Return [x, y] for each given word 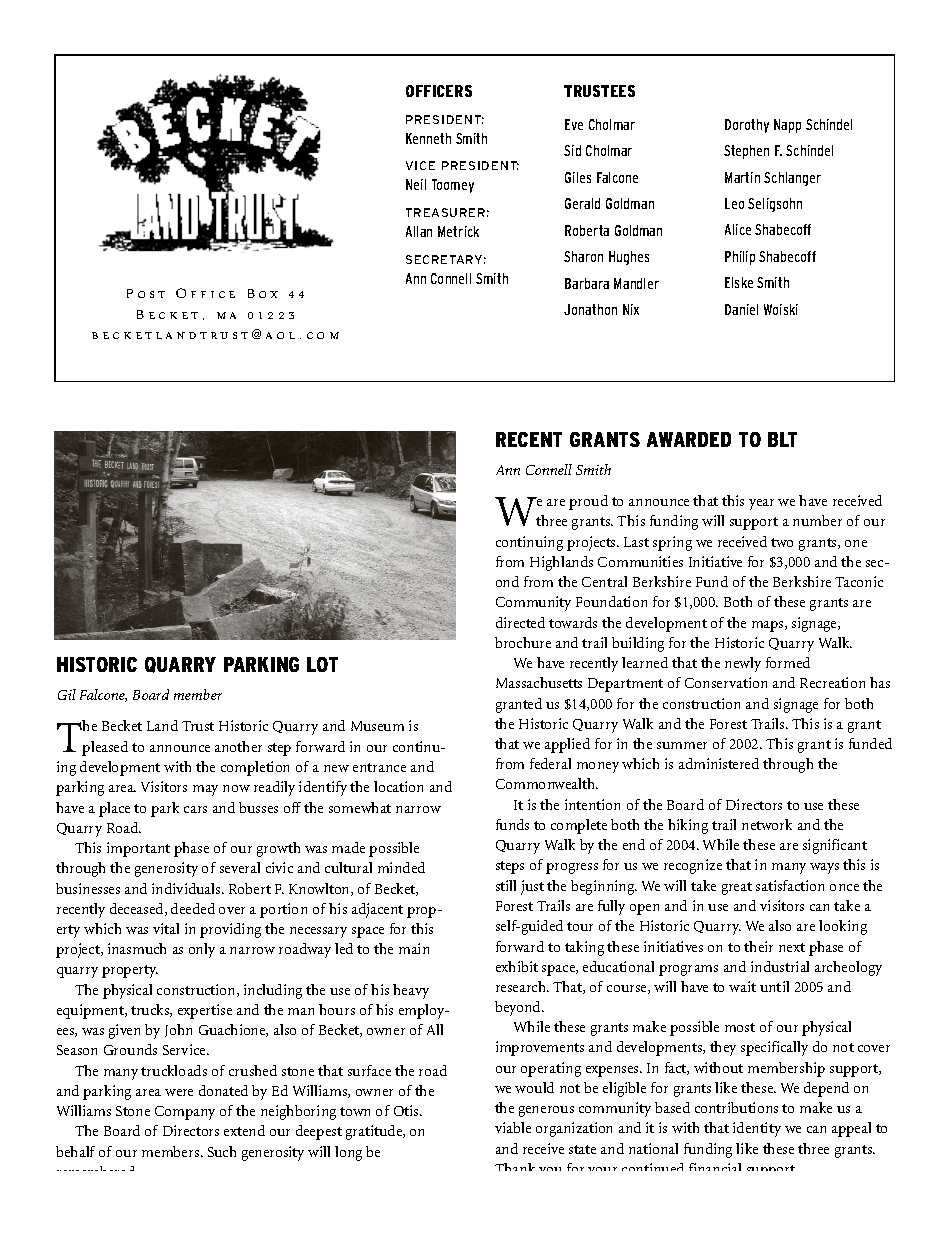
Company [185, 1113]
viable [513, 1127]
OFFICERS [439, 91]
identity [757, 1129]
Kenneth [428, 138]
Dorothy [747, 126]
